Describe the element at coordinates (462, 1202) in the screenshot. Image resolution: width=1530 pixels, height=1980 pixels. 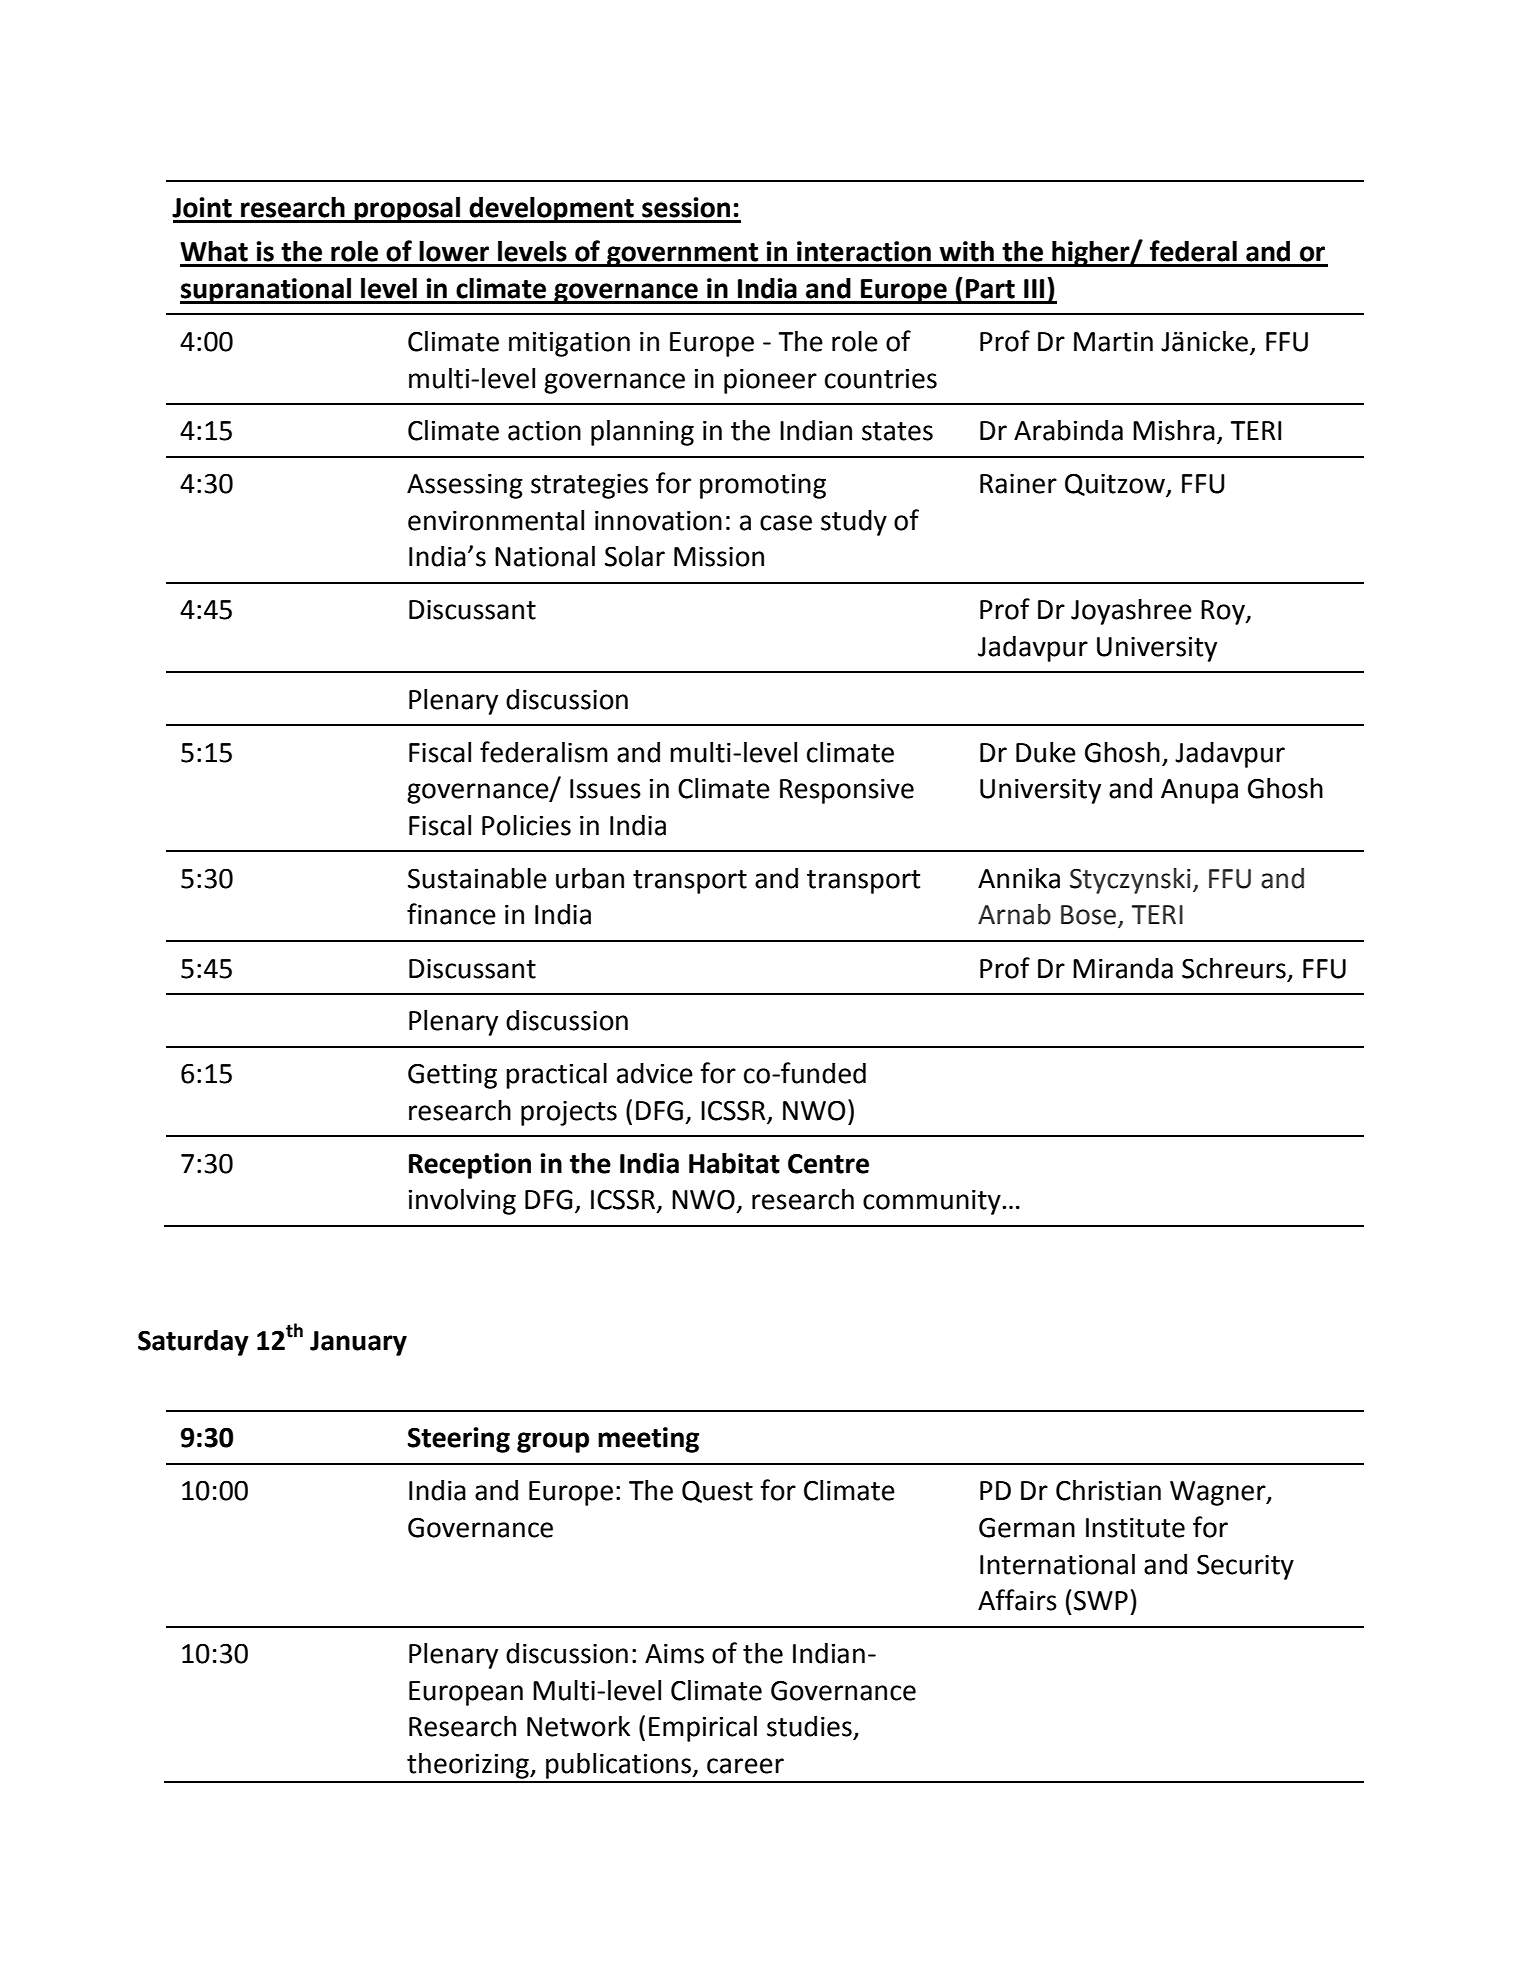
I see `involving` at that location.
